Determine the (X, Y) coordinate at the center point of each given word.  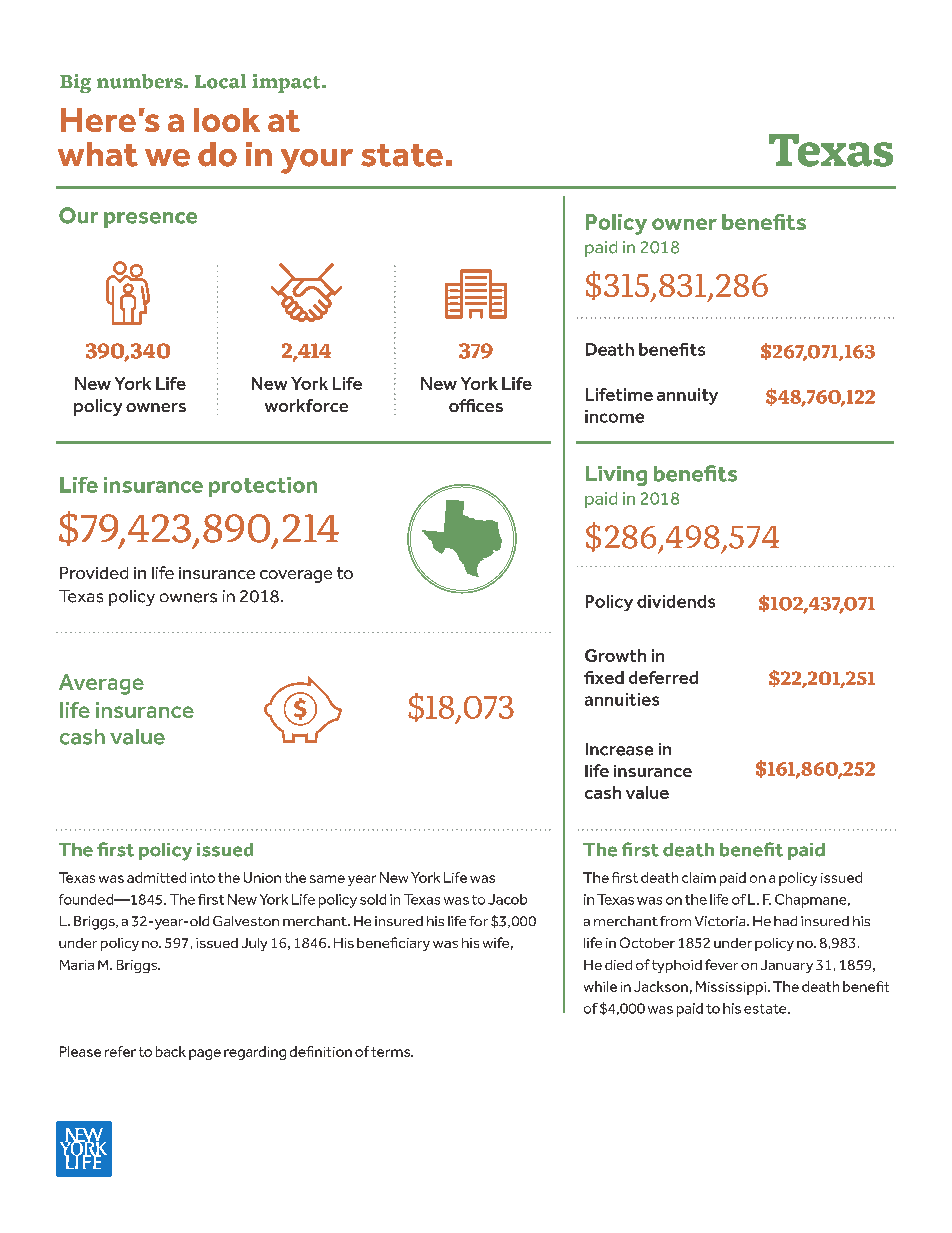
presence (150, 220)
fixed (604, 677)
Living (616, 476)
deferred (663, 677)
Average (101, 684)
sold (373, 899)
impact (287, 83)
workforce (306, 405)
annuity (687, 396)
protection (263, 487)
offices (476, 405)
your (317, 161)
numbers (141, 81)
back (171, 1051)
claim (699, 877)
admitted (156, 877)
